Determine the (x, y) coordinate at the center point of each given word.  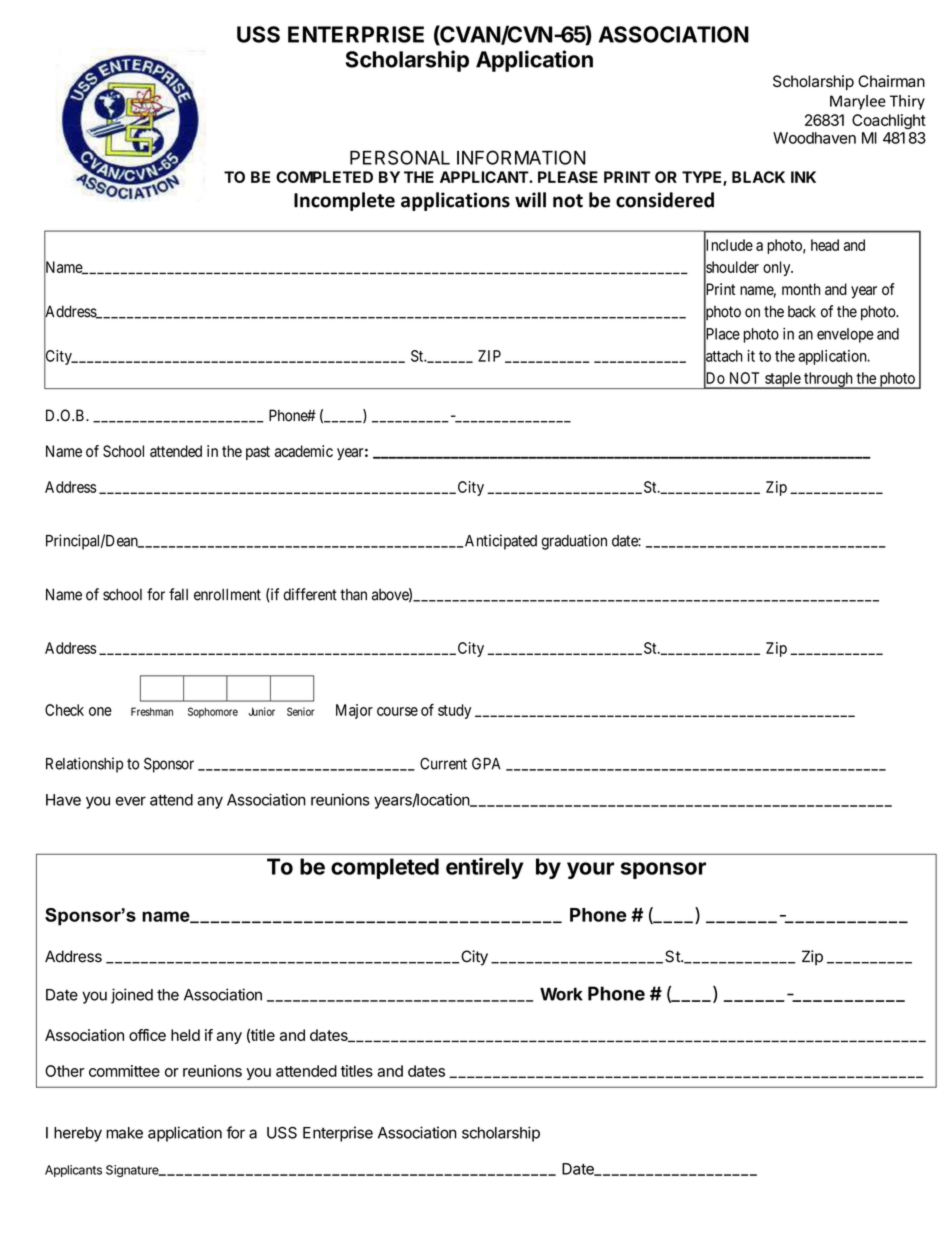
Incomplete (344, 201)
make (124, 1133)
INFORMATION (521, 157)
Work (561, 994)
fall (178, 594)
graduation (574, 542)
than (353, 595)
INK (803, 177)
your (590, 870)
